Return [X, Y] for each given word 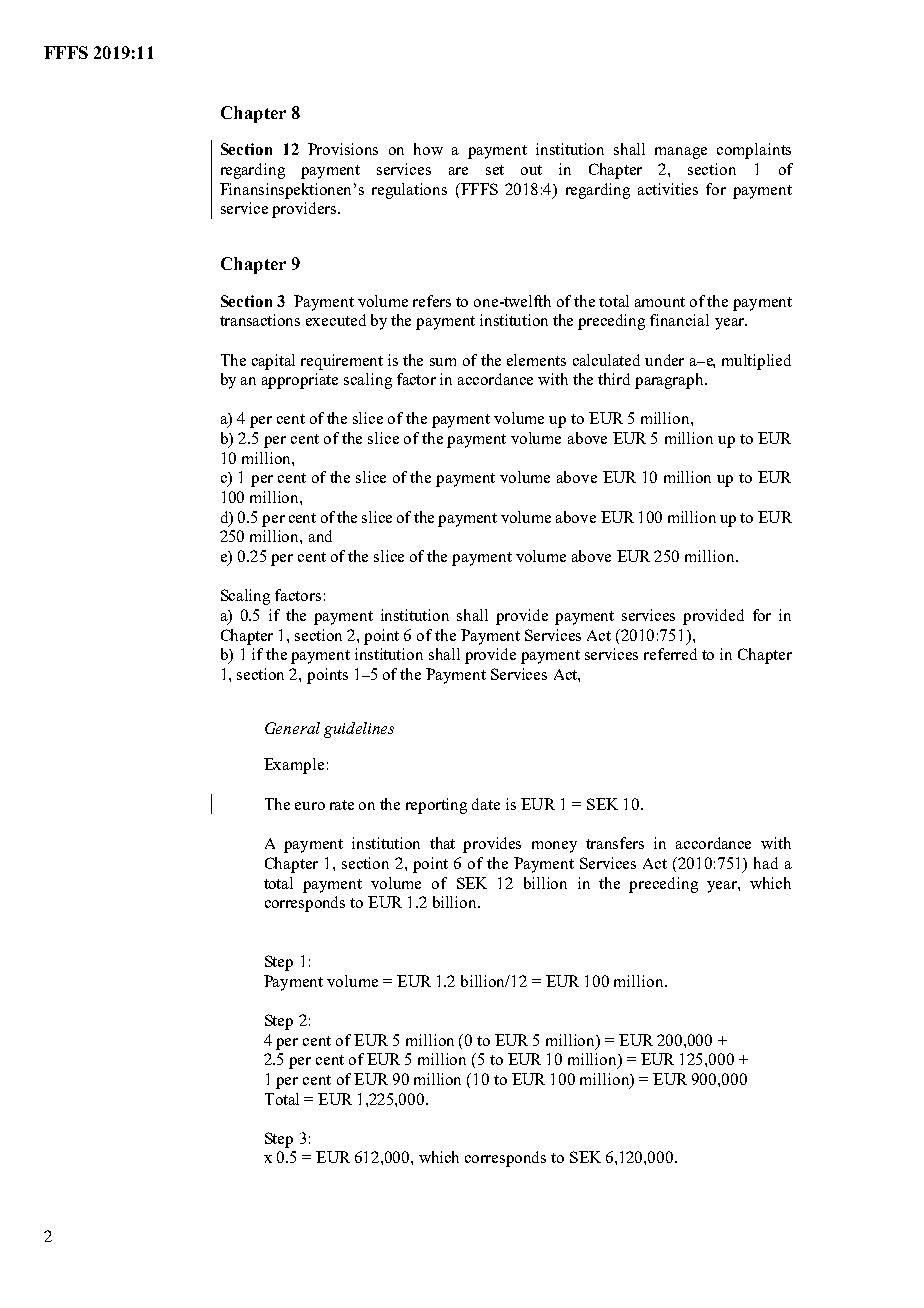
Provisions [343, 149]
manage [681, 153]
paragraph [670, 381]
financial [679, 320]
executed [336, 320]
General [292, 728]
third [614, 379]
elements [536, 360]
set [495, 170]
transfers [615, 843]
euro [310, 806]
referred [670, 654]
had [766, 863]
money [554, 847]
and [320, 536]
